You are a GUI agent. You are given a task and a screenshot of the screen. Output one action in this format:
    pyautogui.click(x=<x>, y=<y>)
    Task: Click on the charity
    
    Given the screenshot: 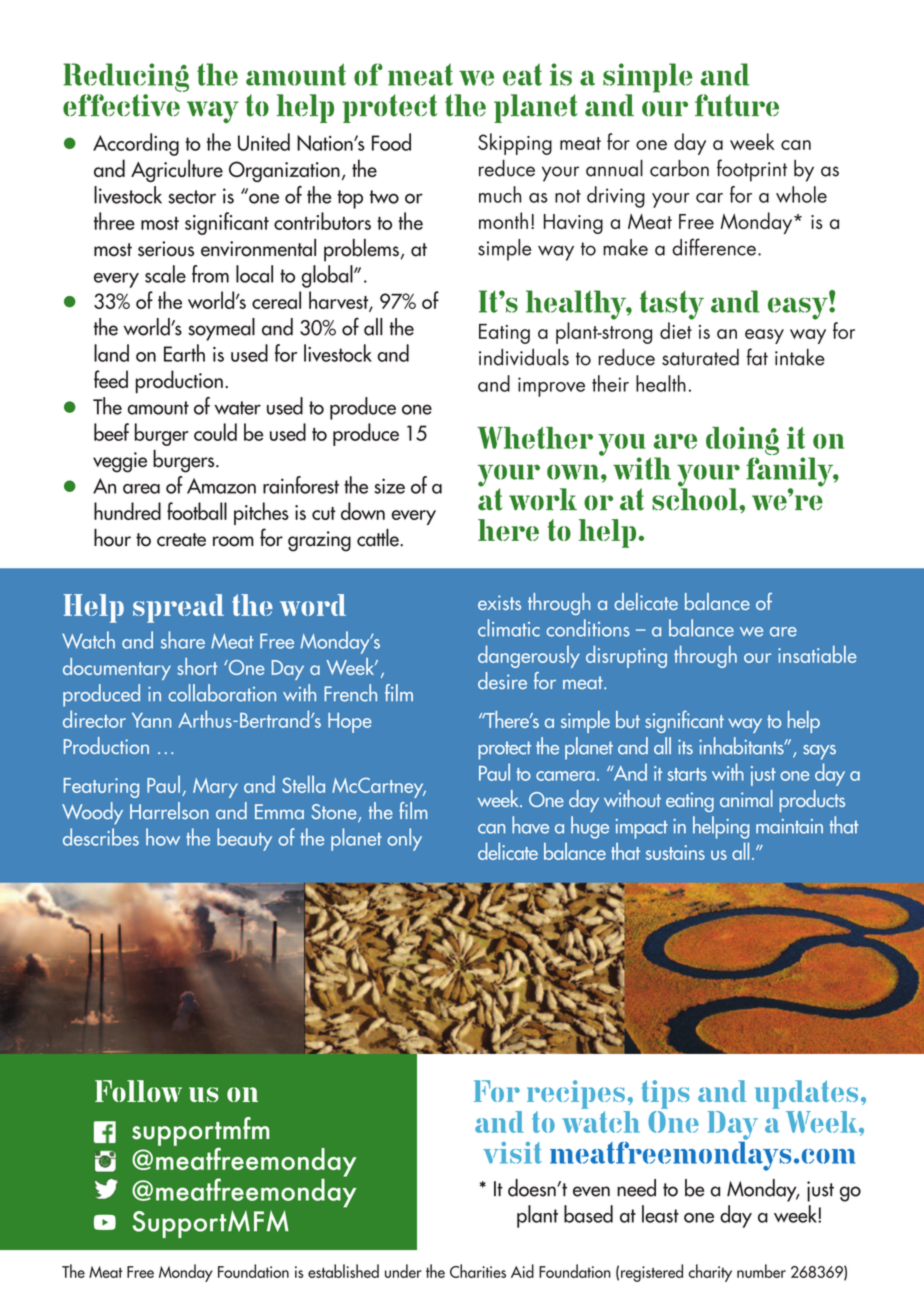 What is the action you would take?
    pyautogui.click(x=710, y=1273)
